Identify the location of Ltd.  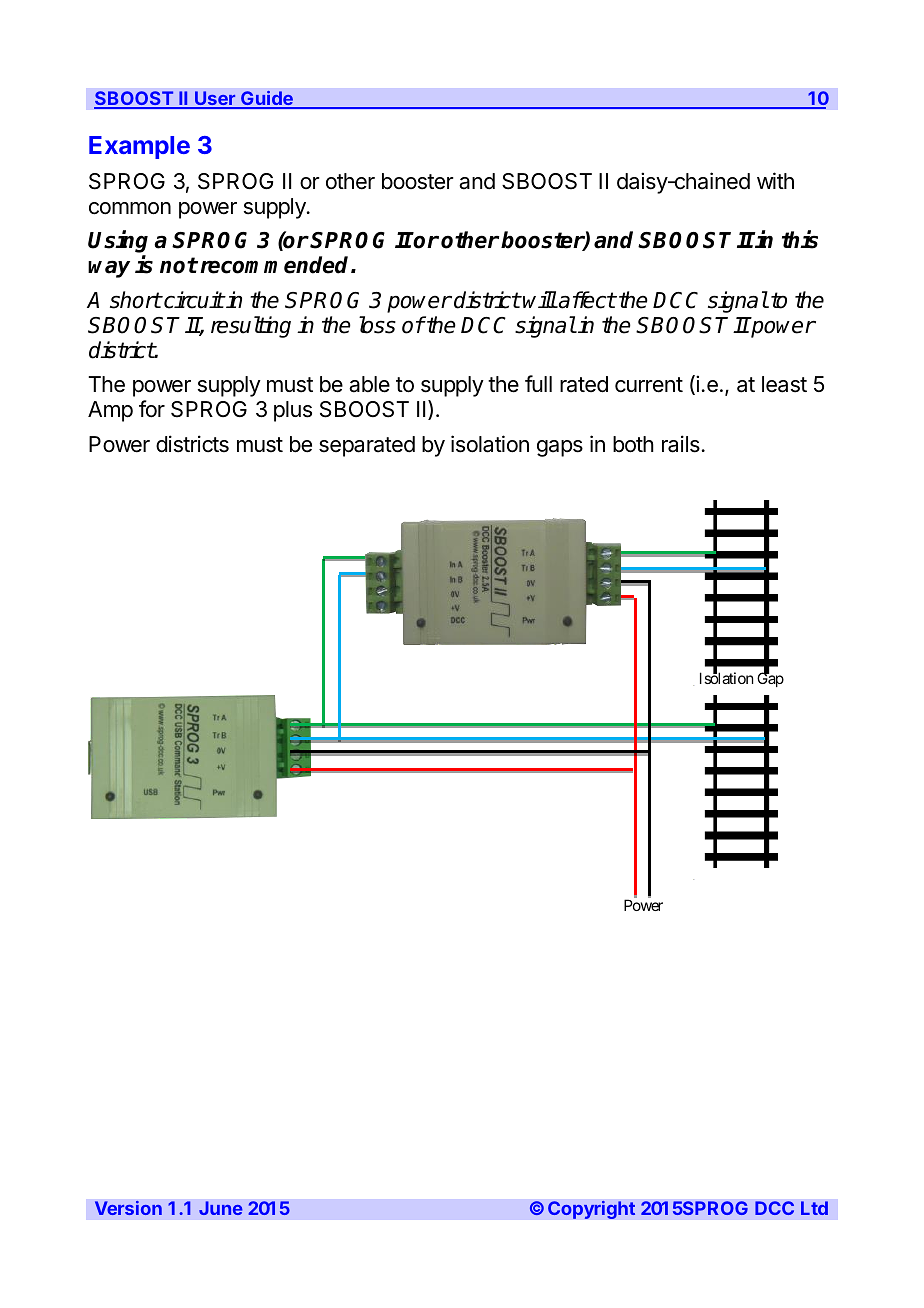
(814, 1208).
